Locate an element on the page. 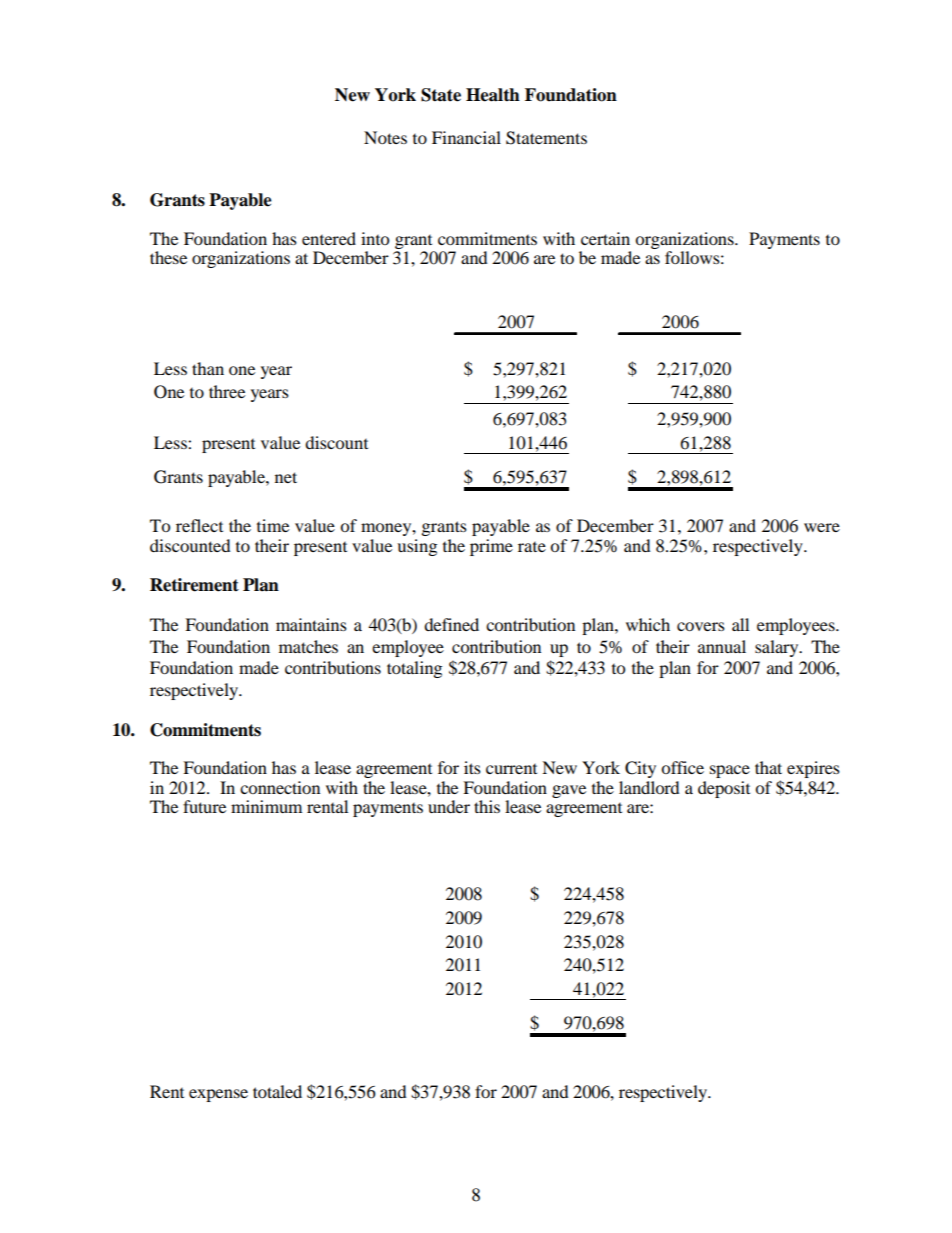 The image size is (952, 1233). certain is located at coordinates (605, 238).
